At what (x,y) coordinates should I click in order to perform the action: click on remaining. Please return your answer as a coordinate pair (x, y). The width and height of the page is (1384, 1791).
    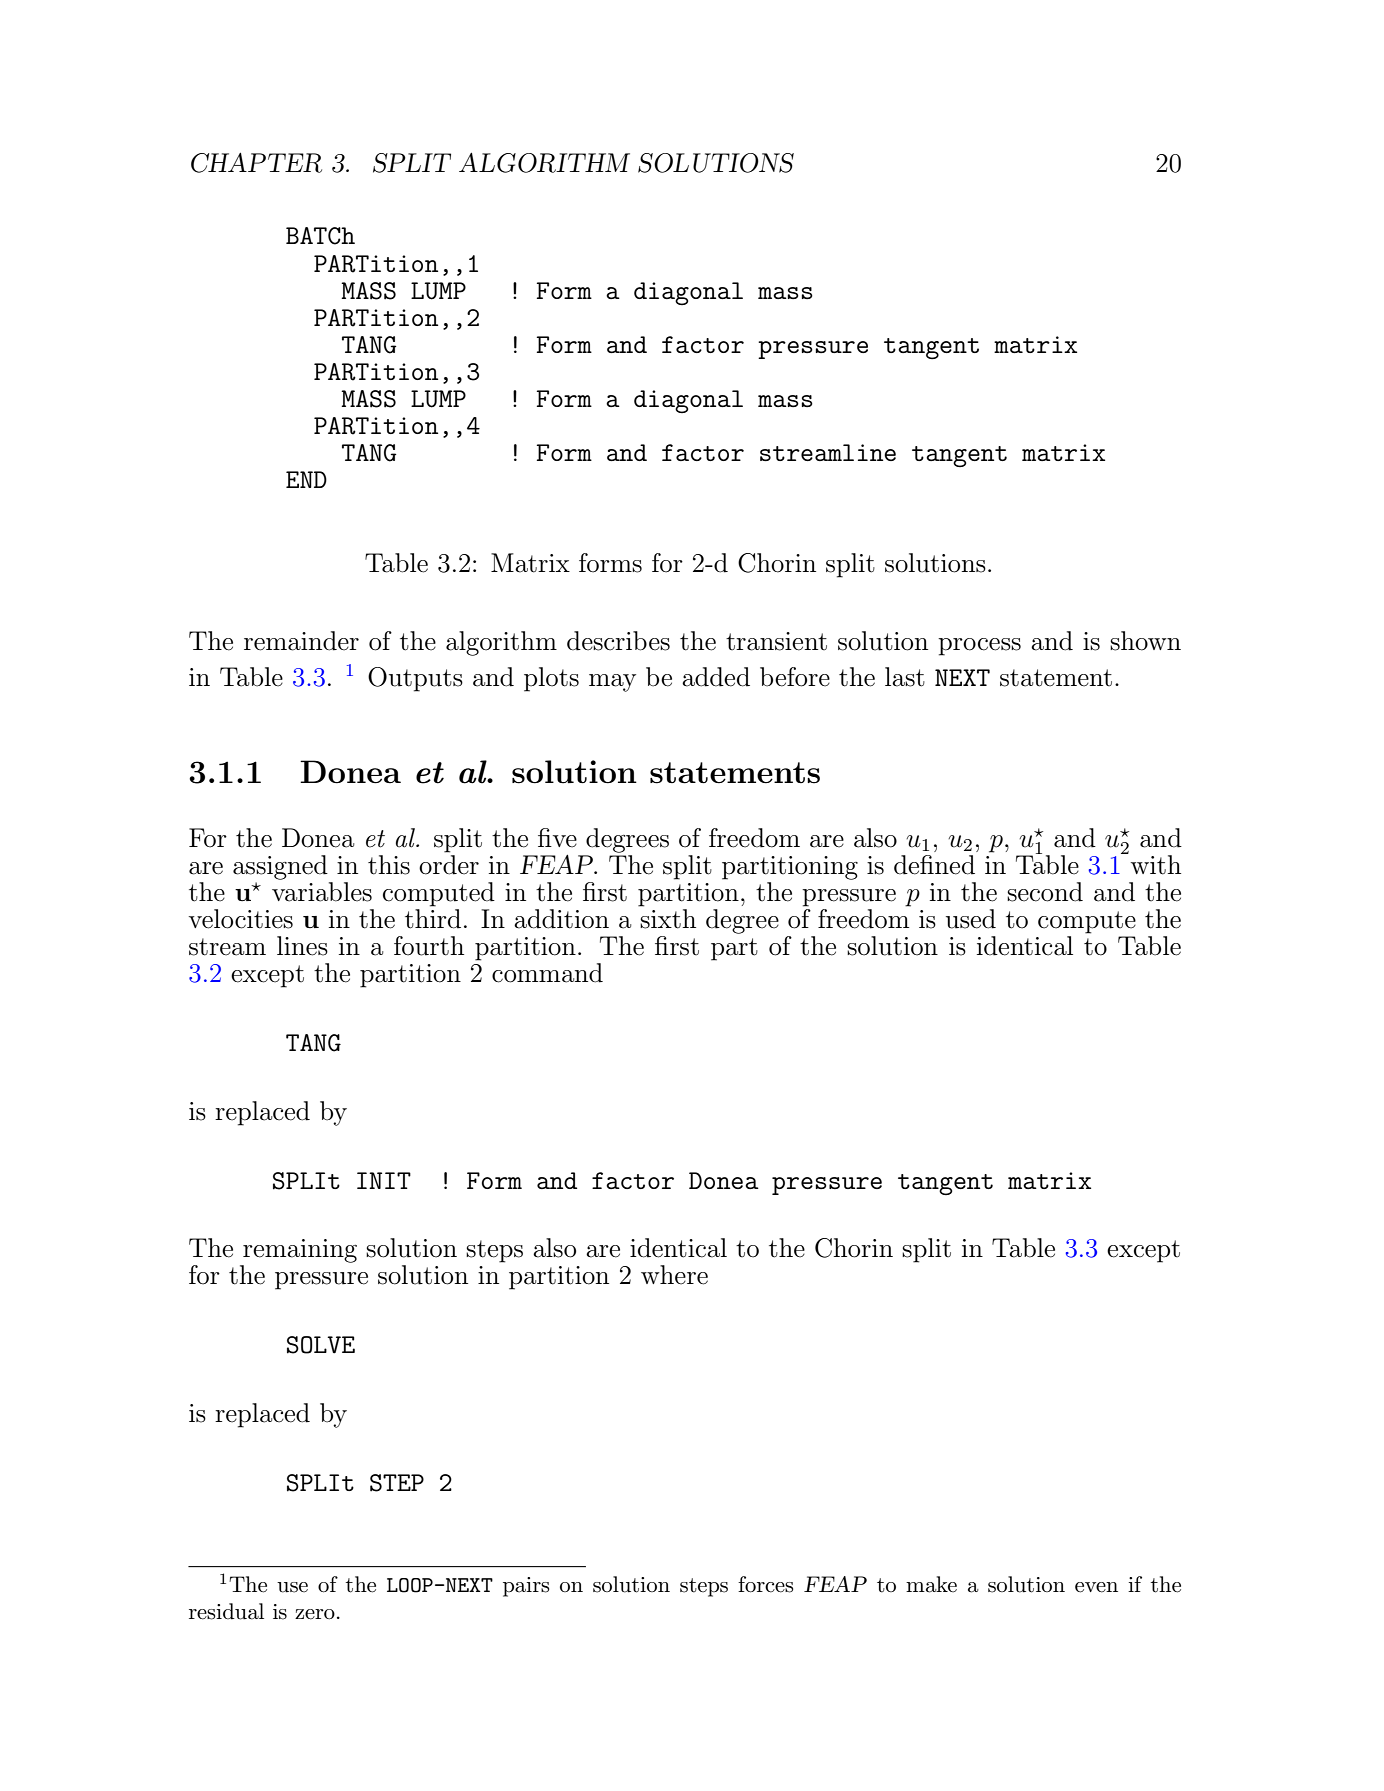
    Looking at the image, I should click on (300, 1251).
